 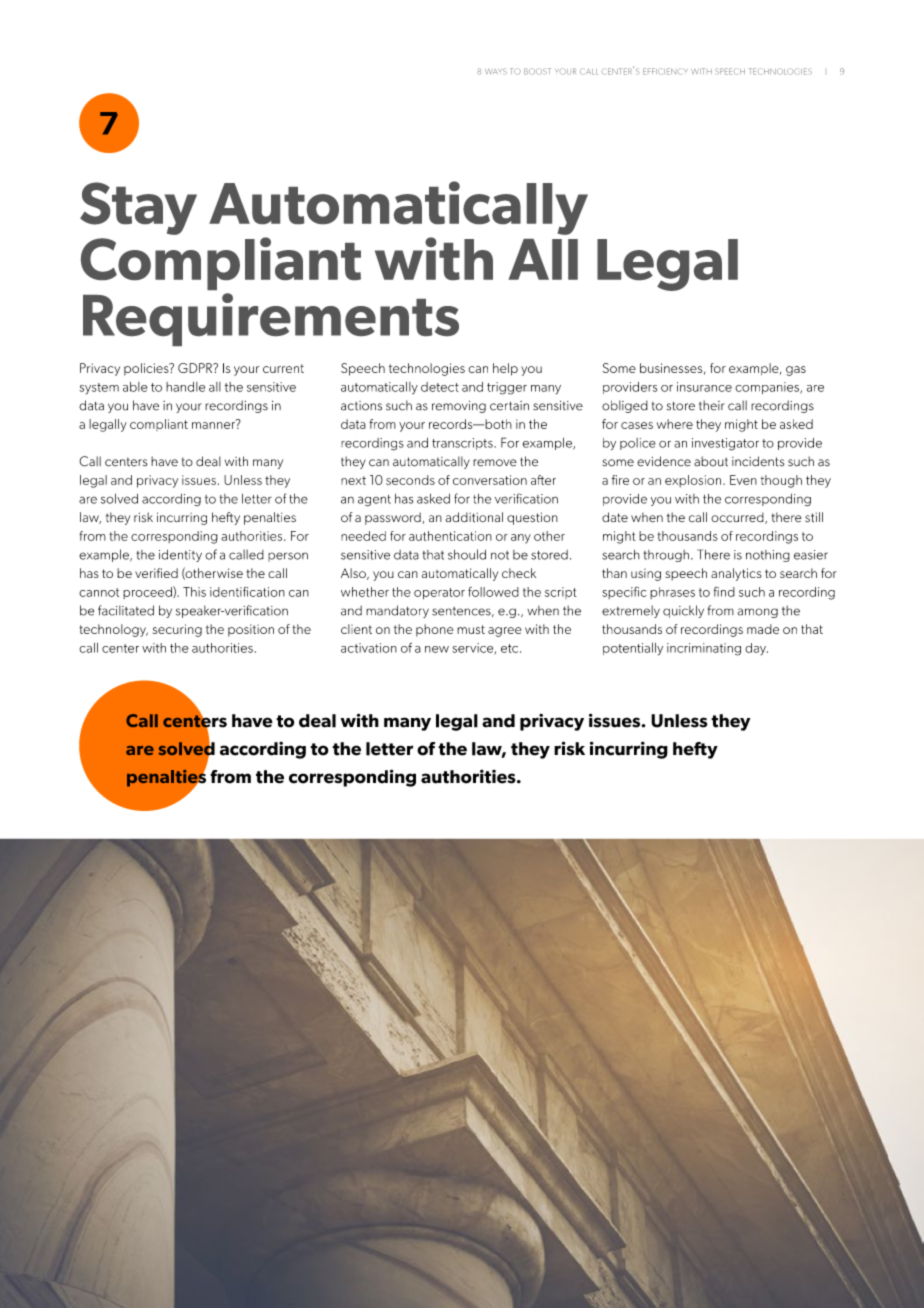 I want to click on GDPR, so click(x=196, y=368).
